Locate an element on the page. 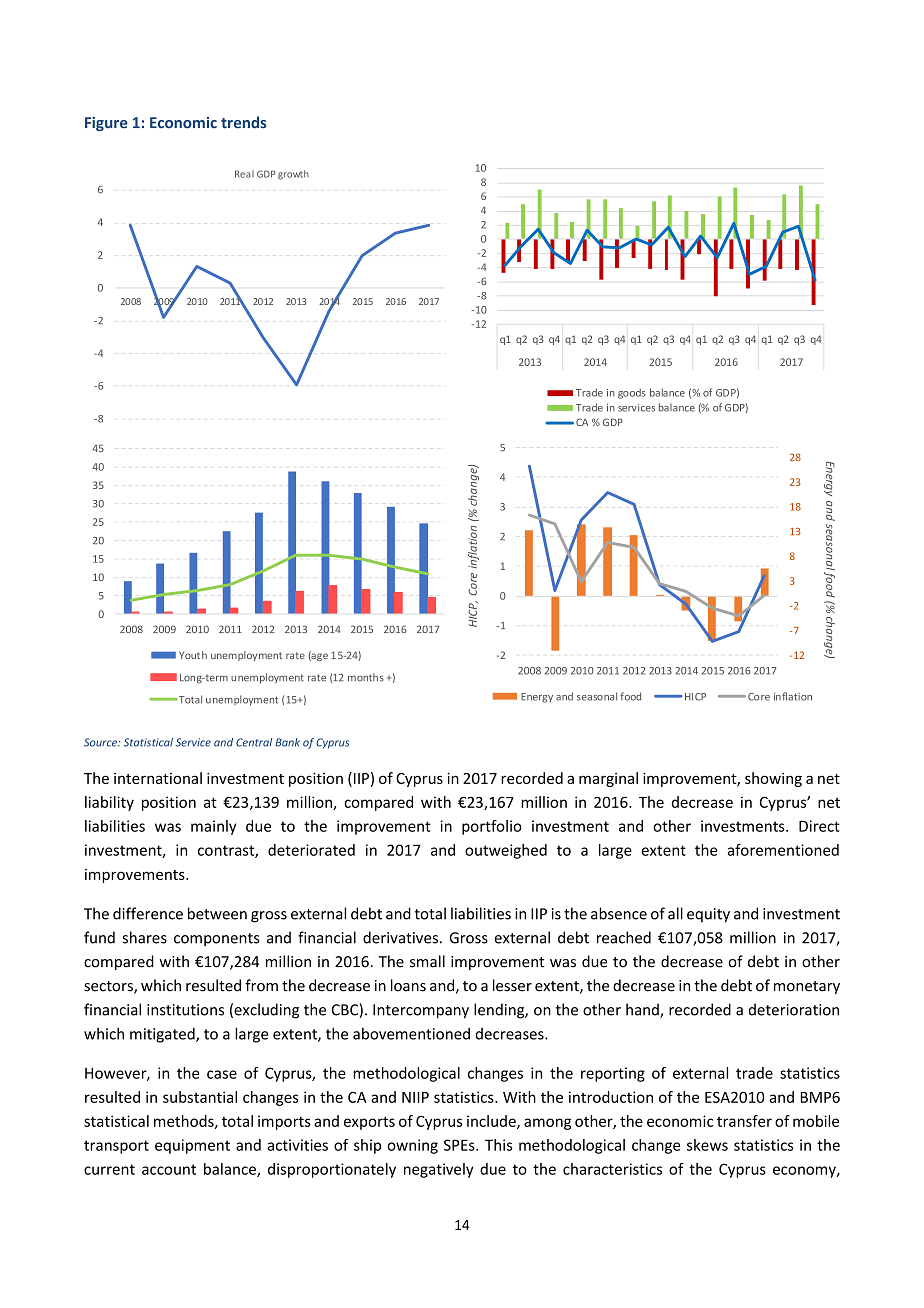  growth is located at coordinates (293, 175).
